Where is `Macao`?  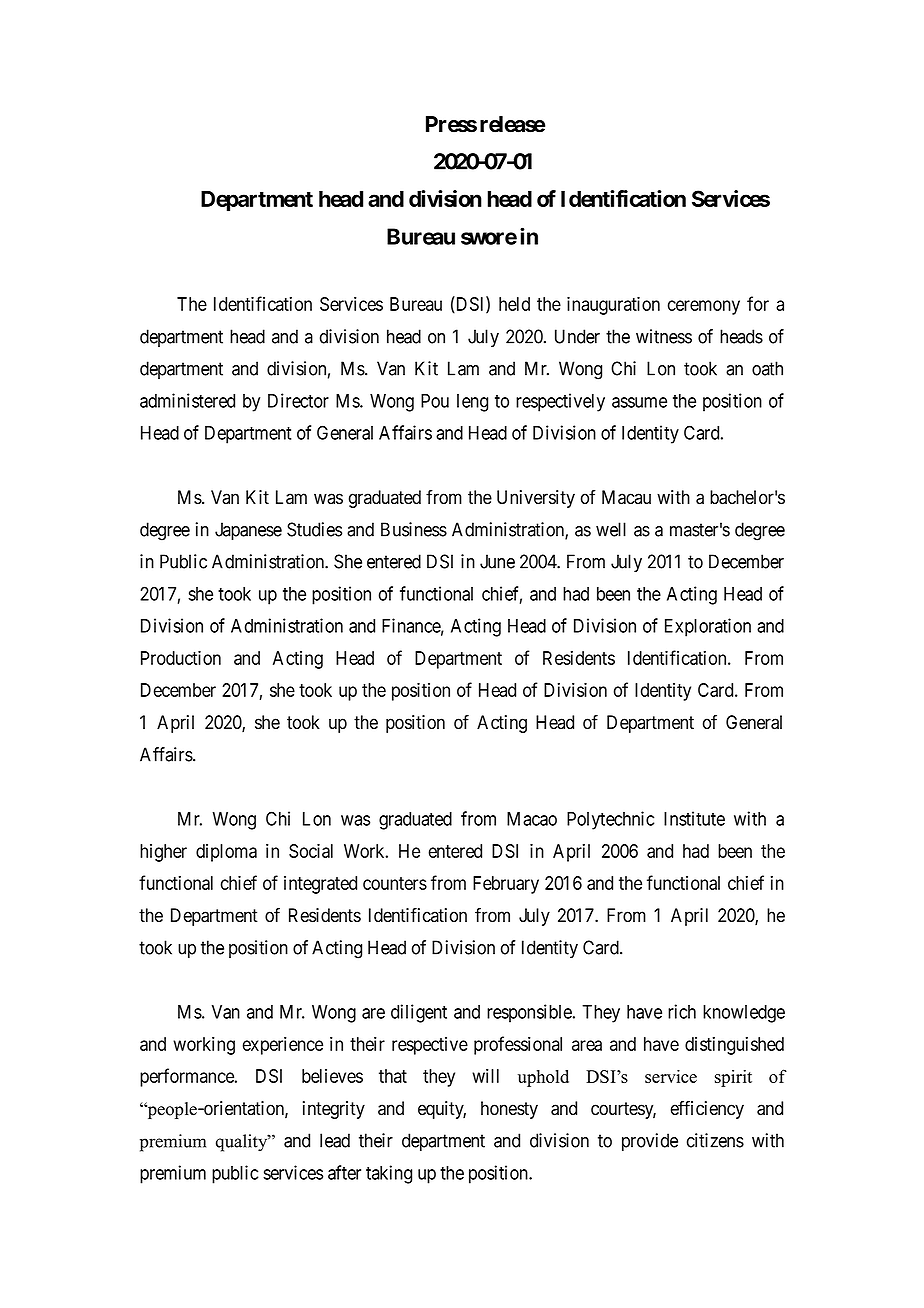
Macao is located at coordinates (532, 819).
